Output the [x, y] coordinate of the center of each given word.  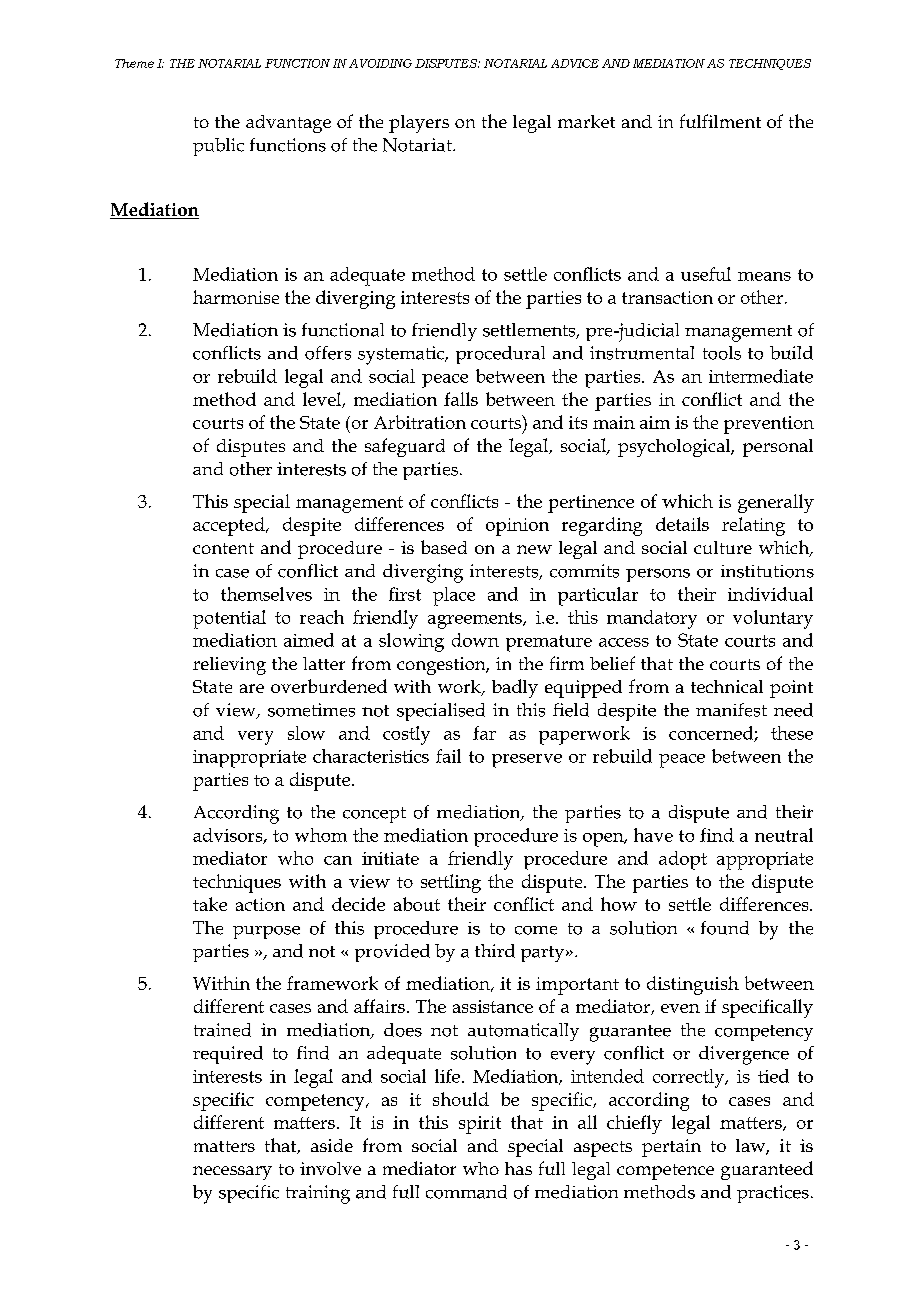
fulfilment [720, 121]
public [218, 147]
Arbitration [420, 422]
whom [321, 835]
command [466, 1192]
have [653, 835]
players [419, 124]
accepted [230, 526]
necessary [232, 1173]
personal [778, 448]
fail [448, 756]
